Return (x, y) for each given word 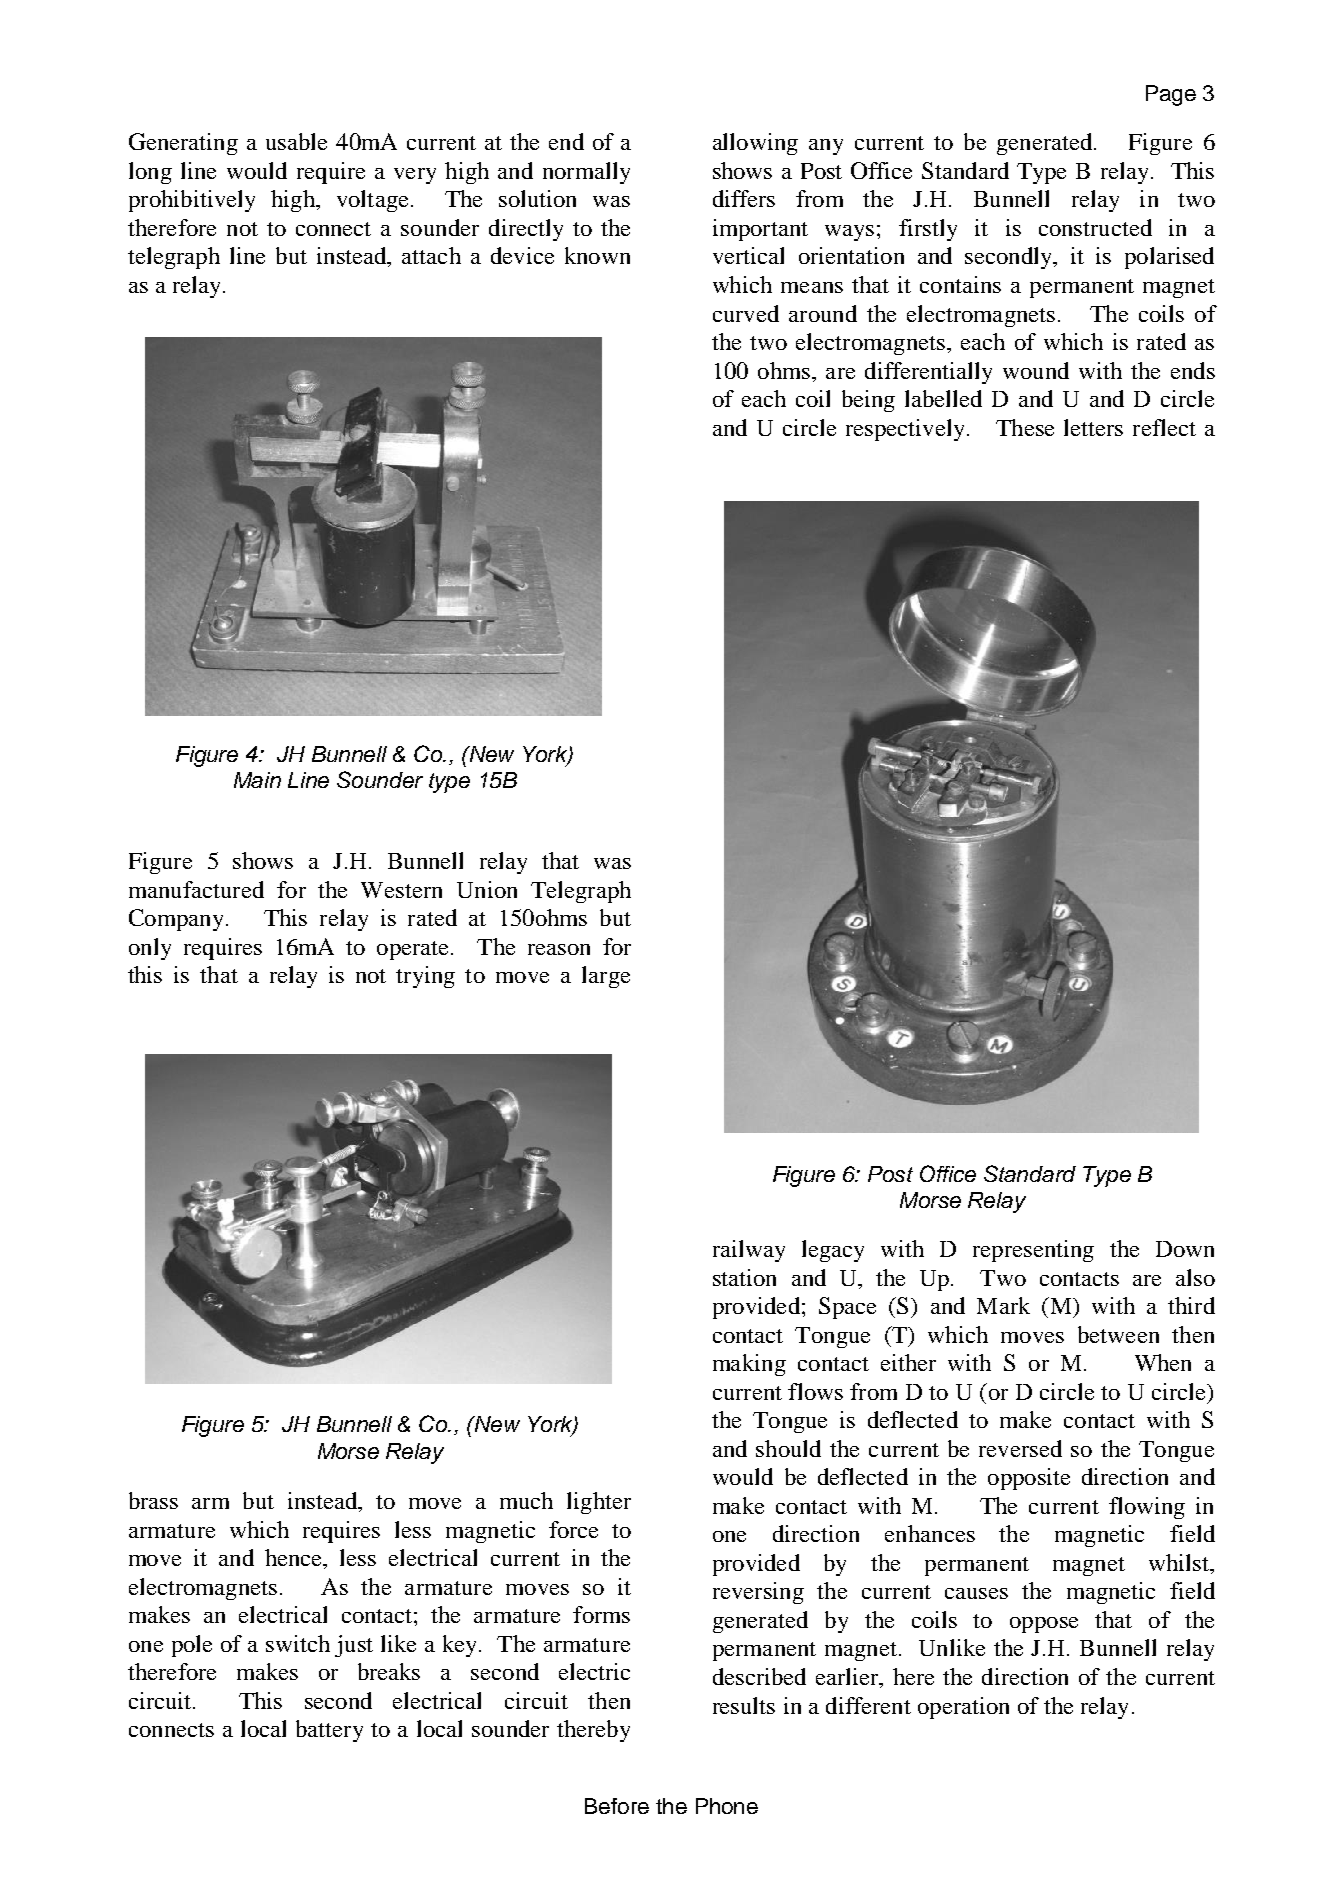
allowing (755, 144)
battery (329, 1731)
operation (963, 1708)
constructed (1095, 227)
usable (296, 141)
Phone (727, 1806)
